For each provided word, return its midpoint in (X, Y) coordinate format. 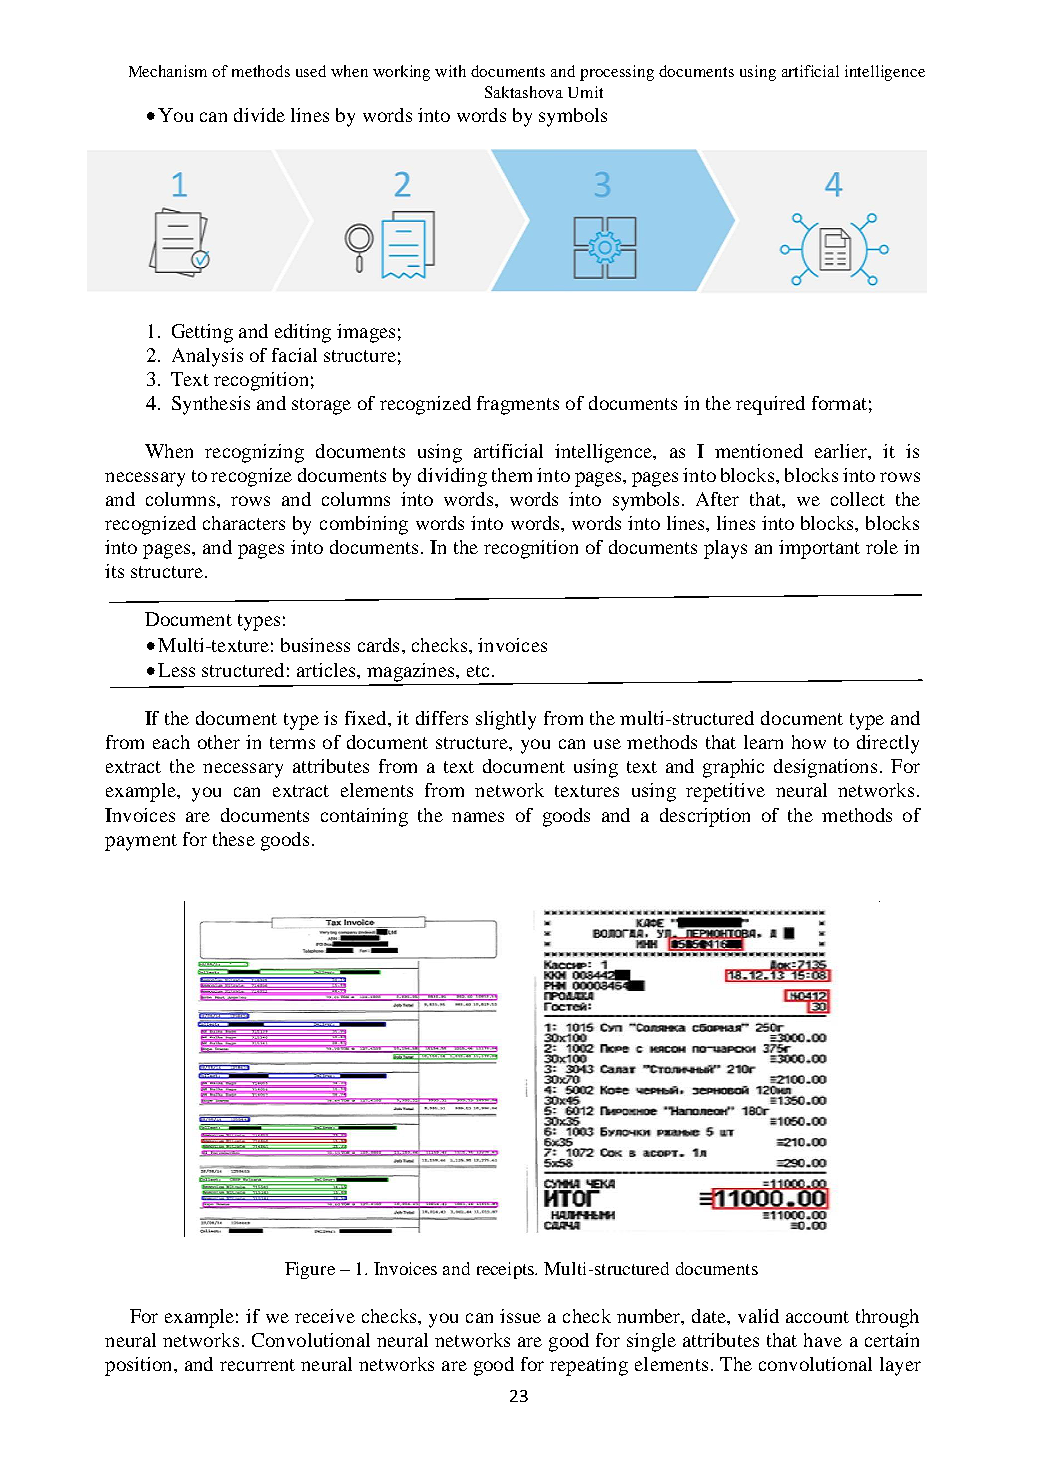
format (839, 403)
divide (259, 115)
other (219, 742)
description (705, 817)
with (450, 71)
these (234, 839)
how (809, 742)
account (817, 1317)
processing (617, 73)
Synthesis (211, 405)
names (478, 817)
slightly (506, 720)
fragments (518, 405)
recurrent (257, 1365)
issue (520, 1316)
